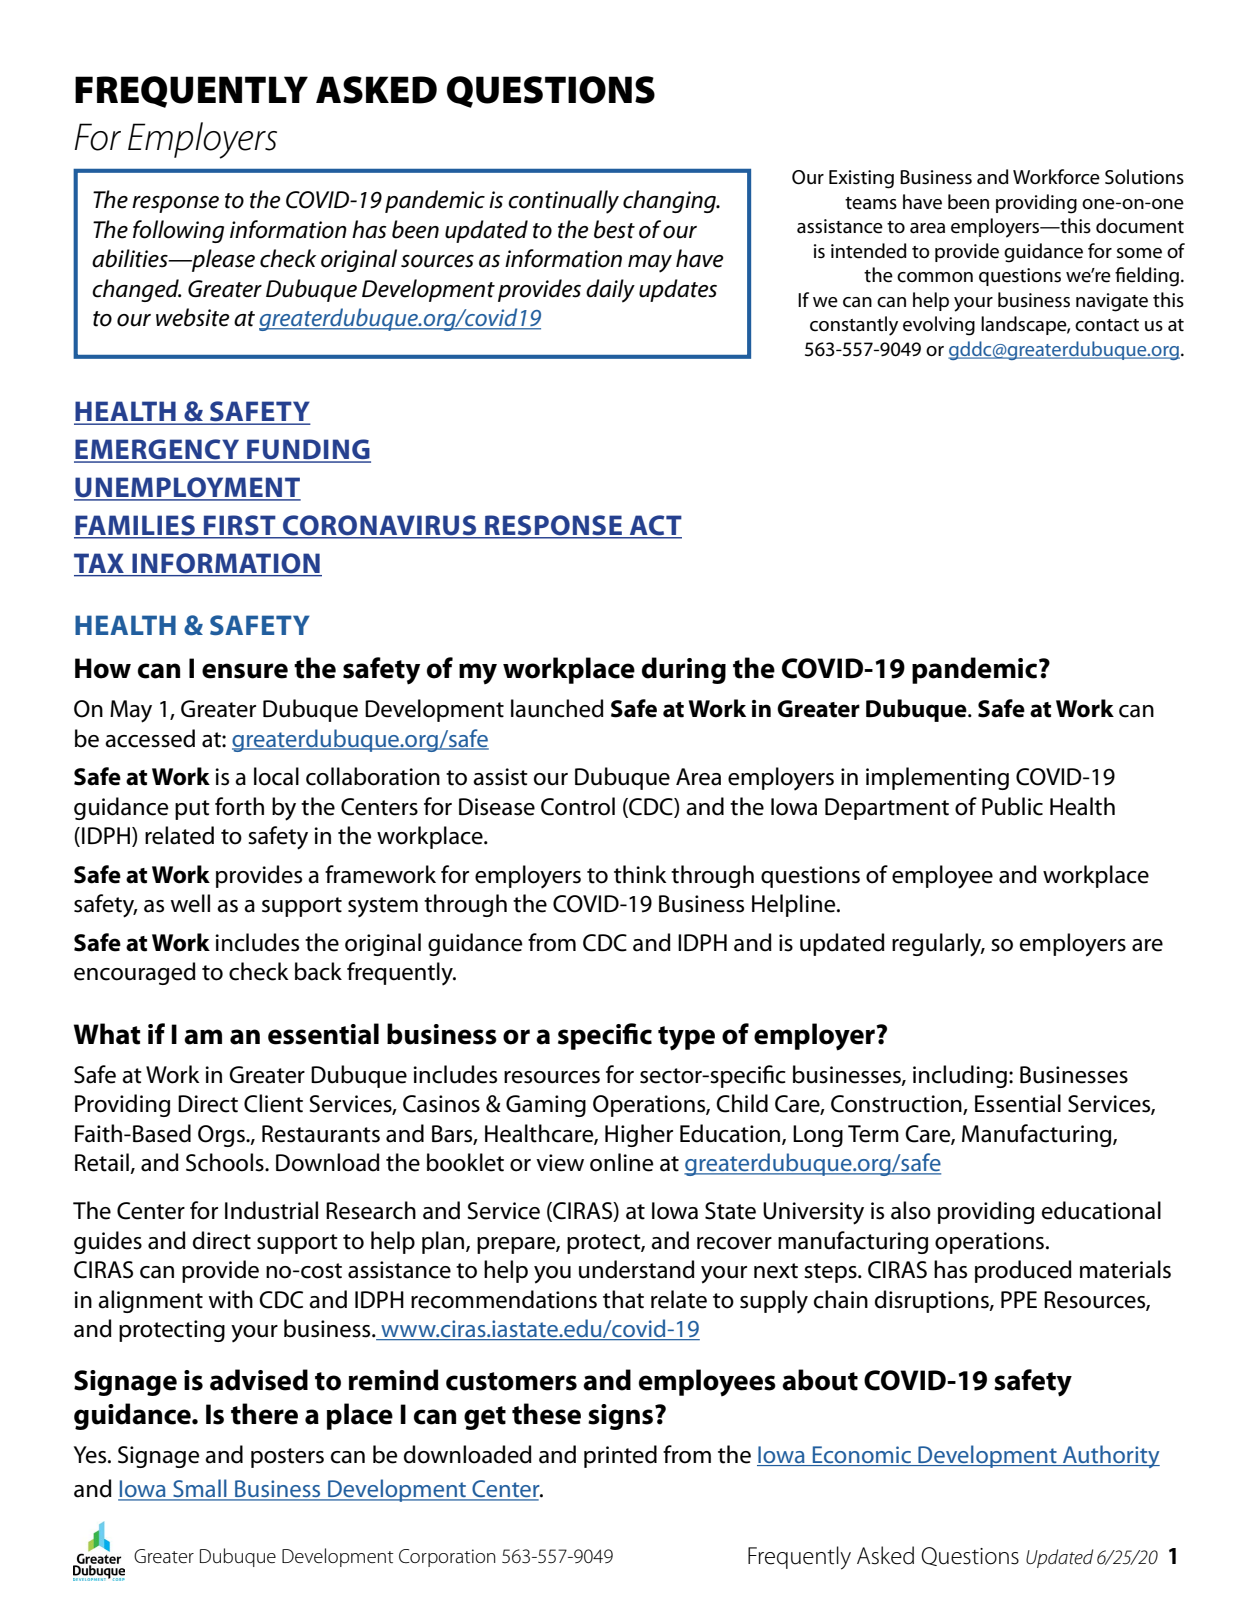 Image resolution: width=1252 pixels, height=1621 pixels. I want to click on evolving, so click(939, 326).
